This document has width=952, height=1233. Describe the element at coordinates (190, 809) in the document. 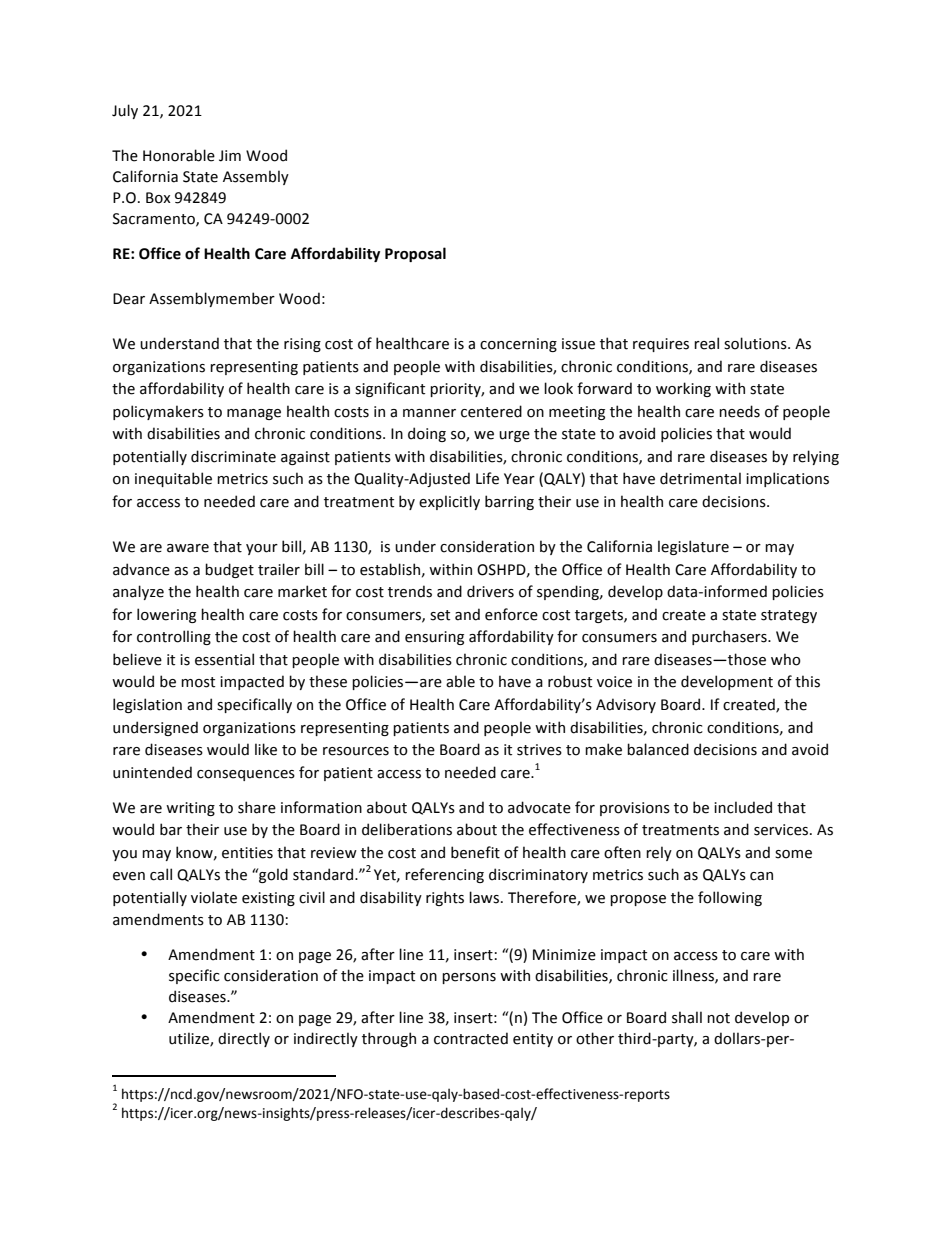

I see `writing` at that location.
